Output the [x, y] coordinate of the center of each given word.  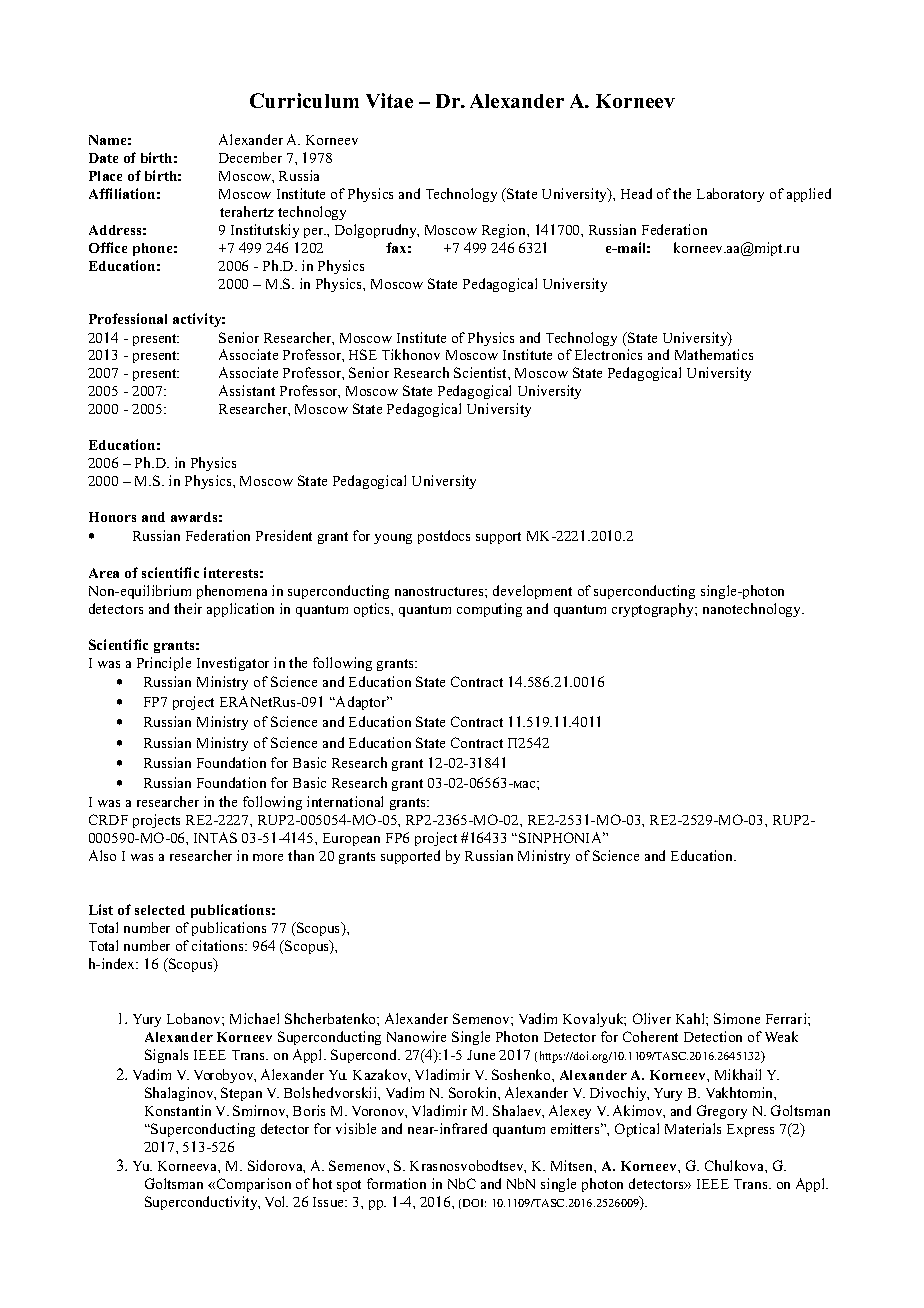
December [250, 157]
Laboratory [730, 195]
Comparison [252, 1185]
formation [396, 1183]
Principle [164, 664]
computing [489, 610]
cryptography [654, 610]
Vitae [389, 100]
